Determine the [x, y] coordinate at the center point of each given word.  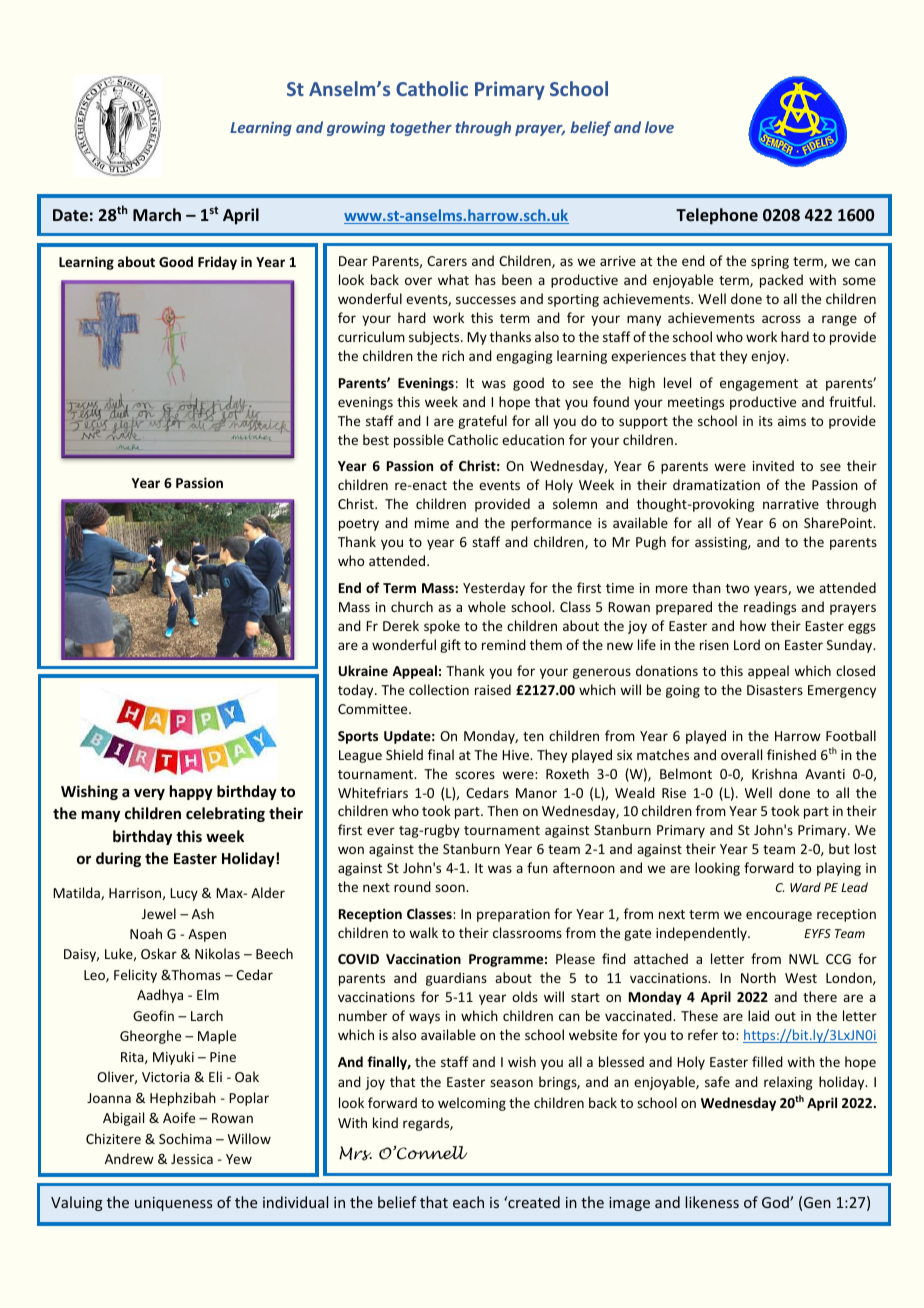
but [839, 848]
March [157, 214]
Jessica [192, 1159]
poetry [359, 525]
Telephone [717, 216]
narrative [791, 504]
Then [502, 810]
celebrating [225, 814]
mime [432, 523]
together [421, 128]
